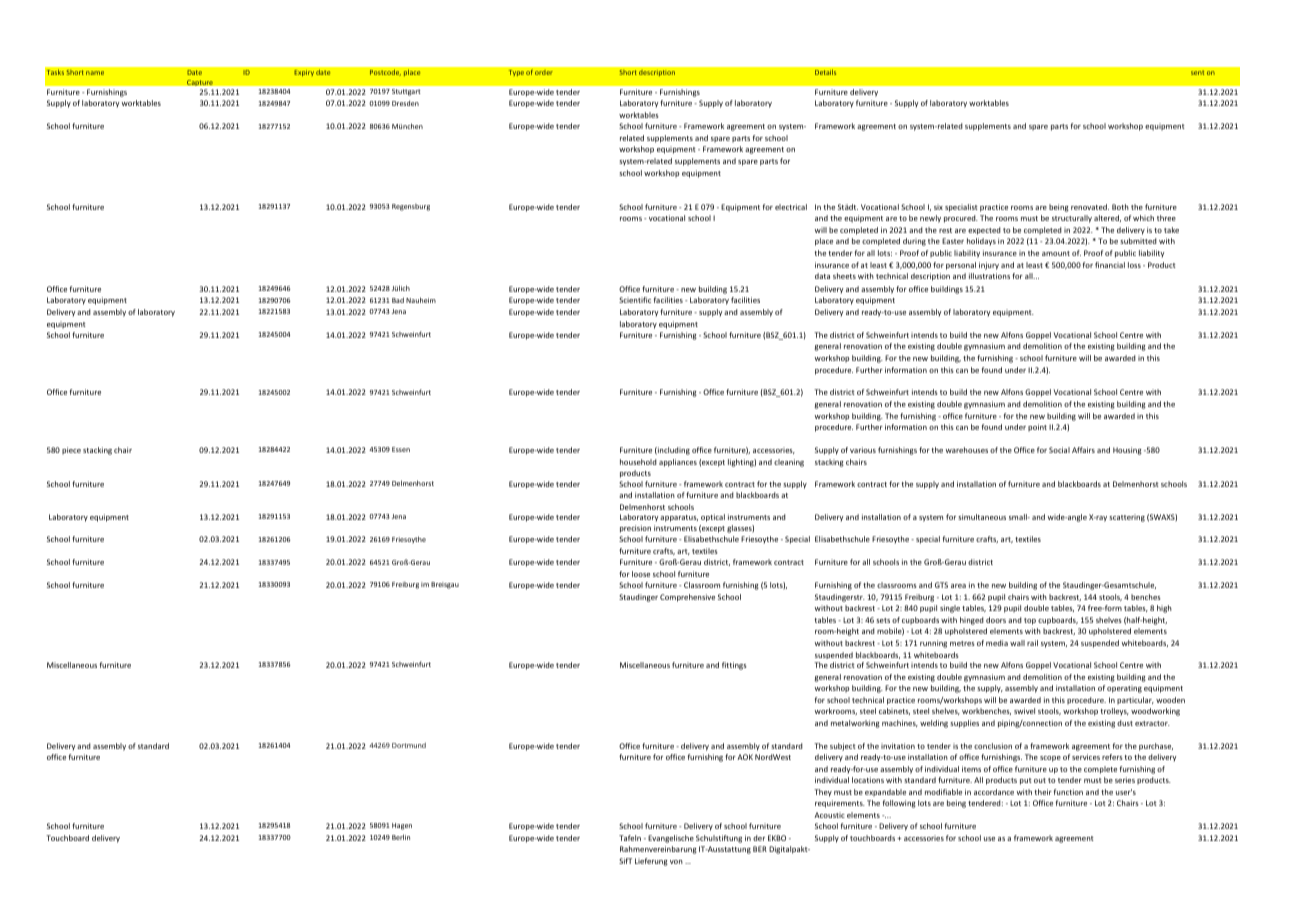  I want to click on sent, so click(1197, 73).
